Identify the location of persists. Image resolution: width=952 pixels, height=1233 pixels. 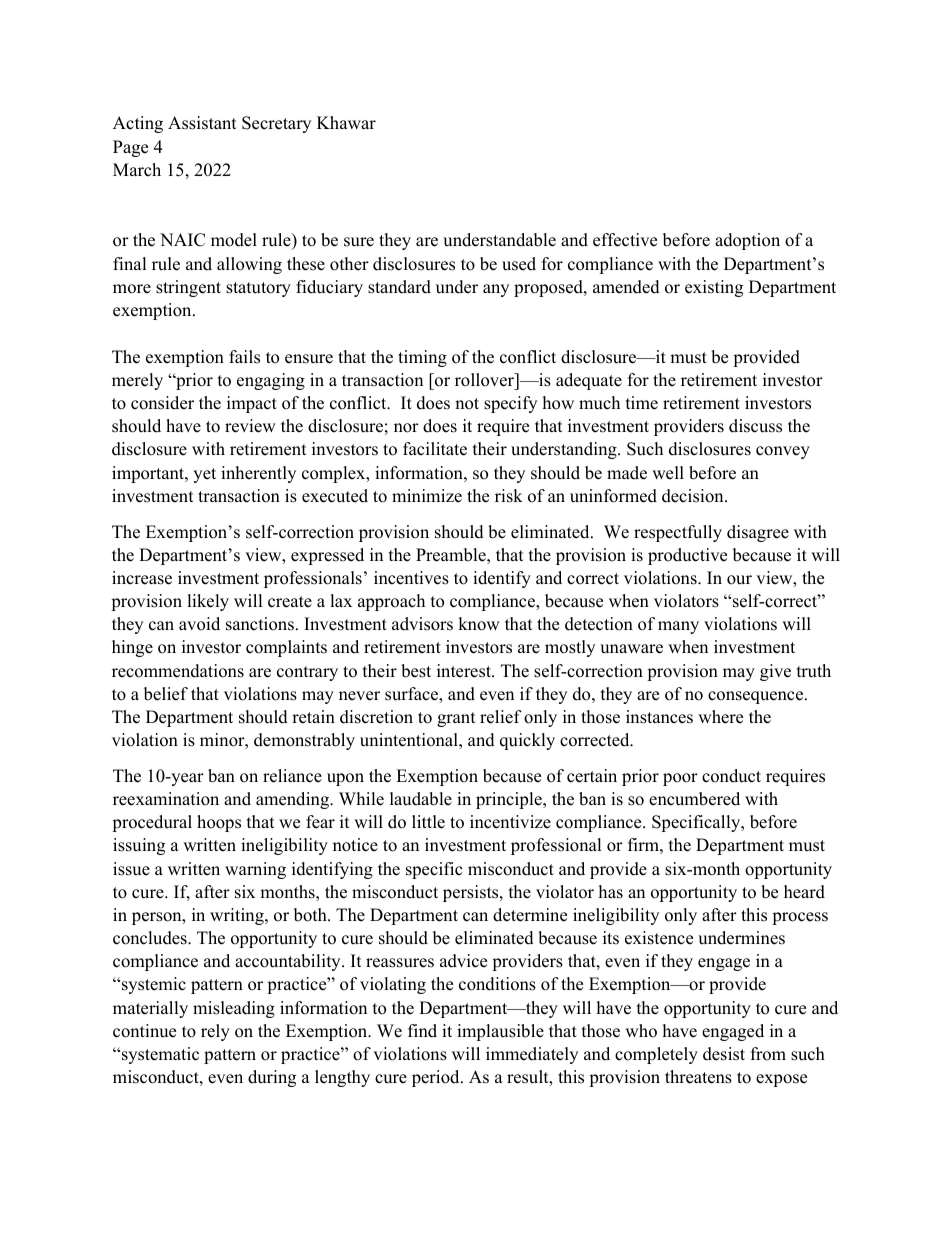
(472, 893).
